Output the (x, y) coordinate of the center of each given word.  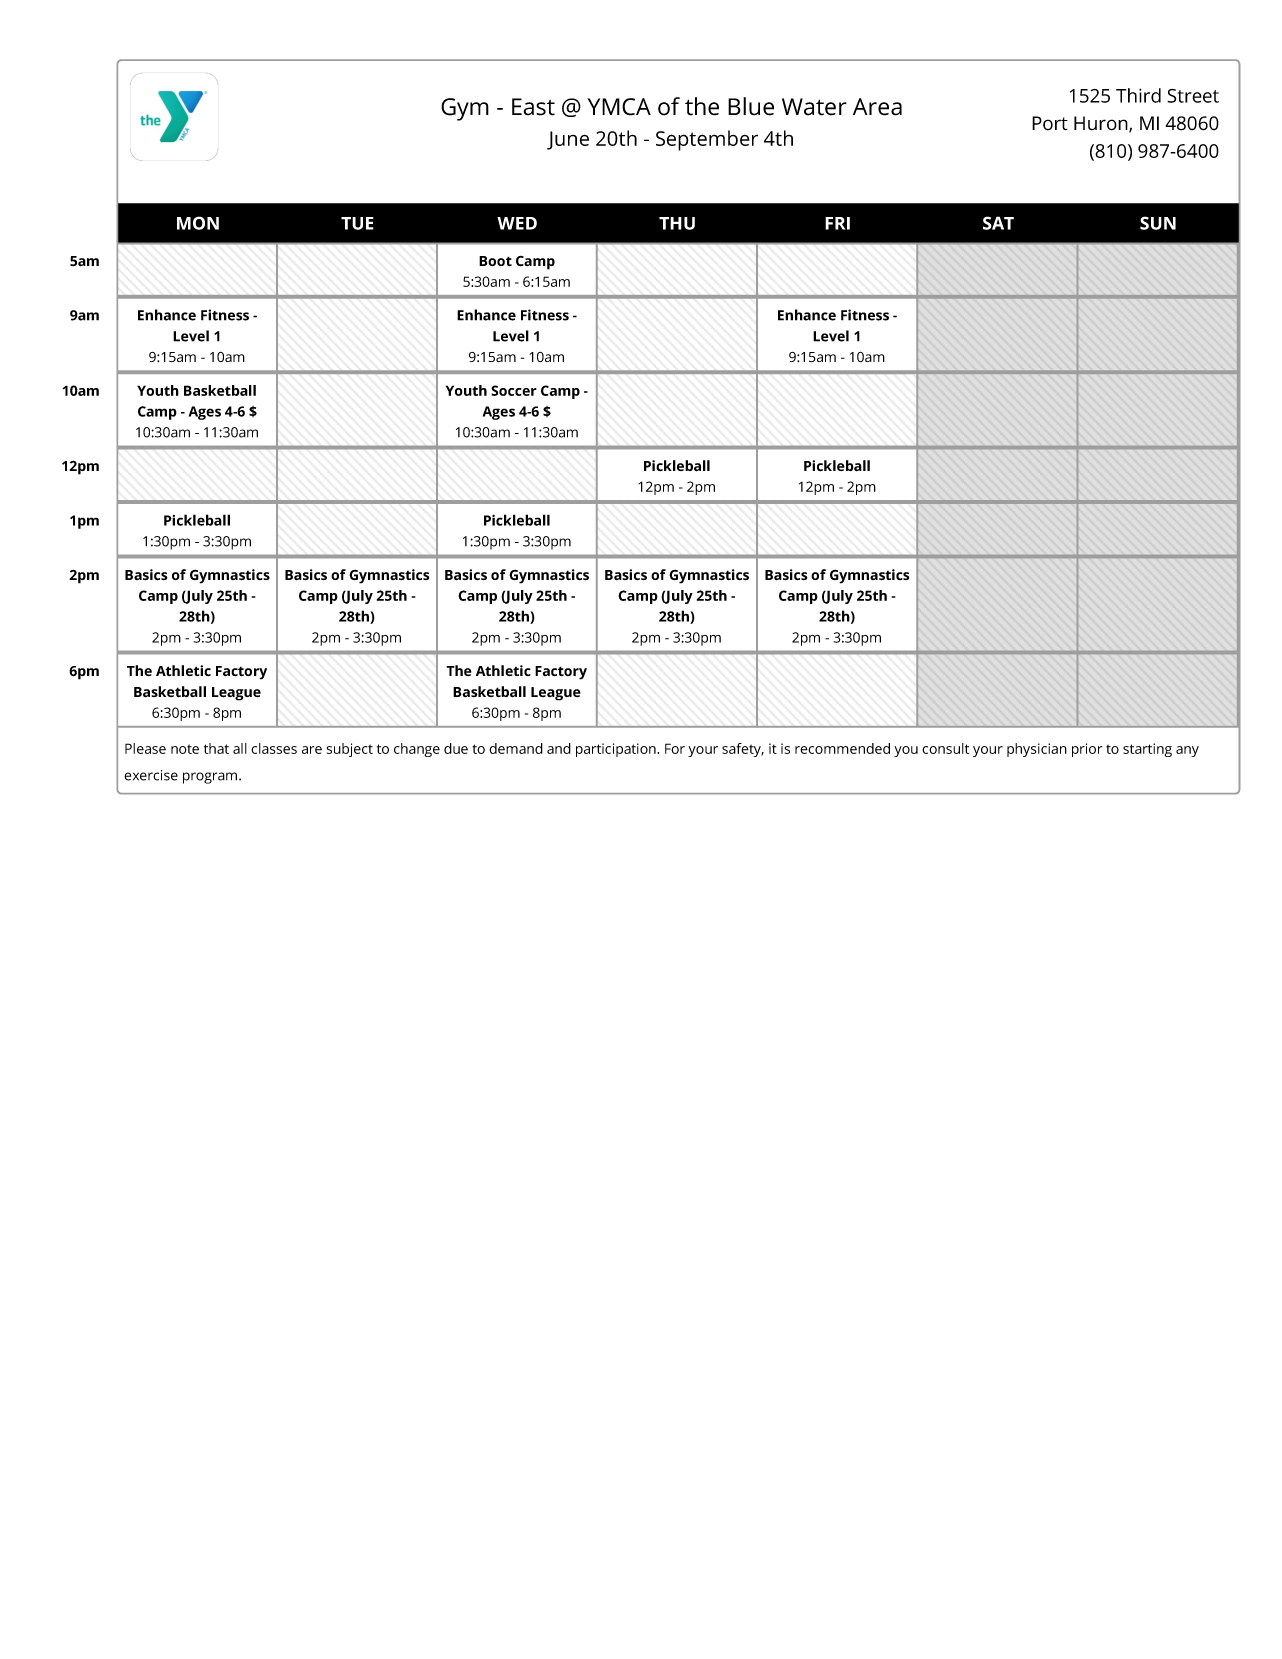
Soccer (514, 390)
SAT (998, 223)
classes (274, 748)
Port (1050, 123)
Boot (495, 261)
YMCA (619, 107)
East (533, 107)
